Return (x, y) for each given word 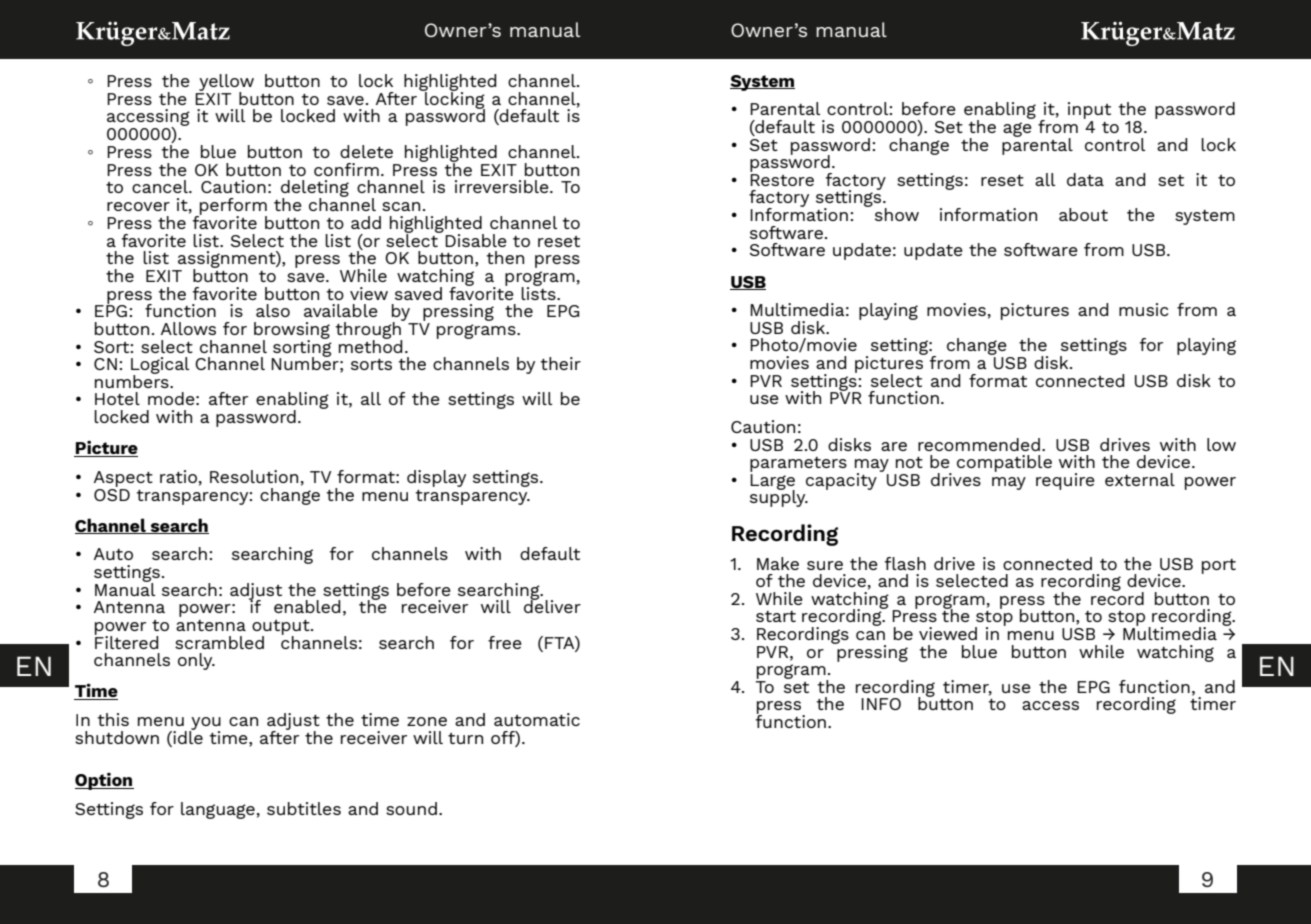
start (776, 616)
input (1089, 112)
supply (779, 497)
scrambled (219, 642)
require (1065, 481)
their (561, 363)
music (1143, 309)
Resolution (254, 476)
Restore (782, 180)
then (505, 257)
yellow (226, 83)
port (1219, 566)
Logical (160, 366)
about (1083, 214)
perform (232, 207)
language (218, 810)
